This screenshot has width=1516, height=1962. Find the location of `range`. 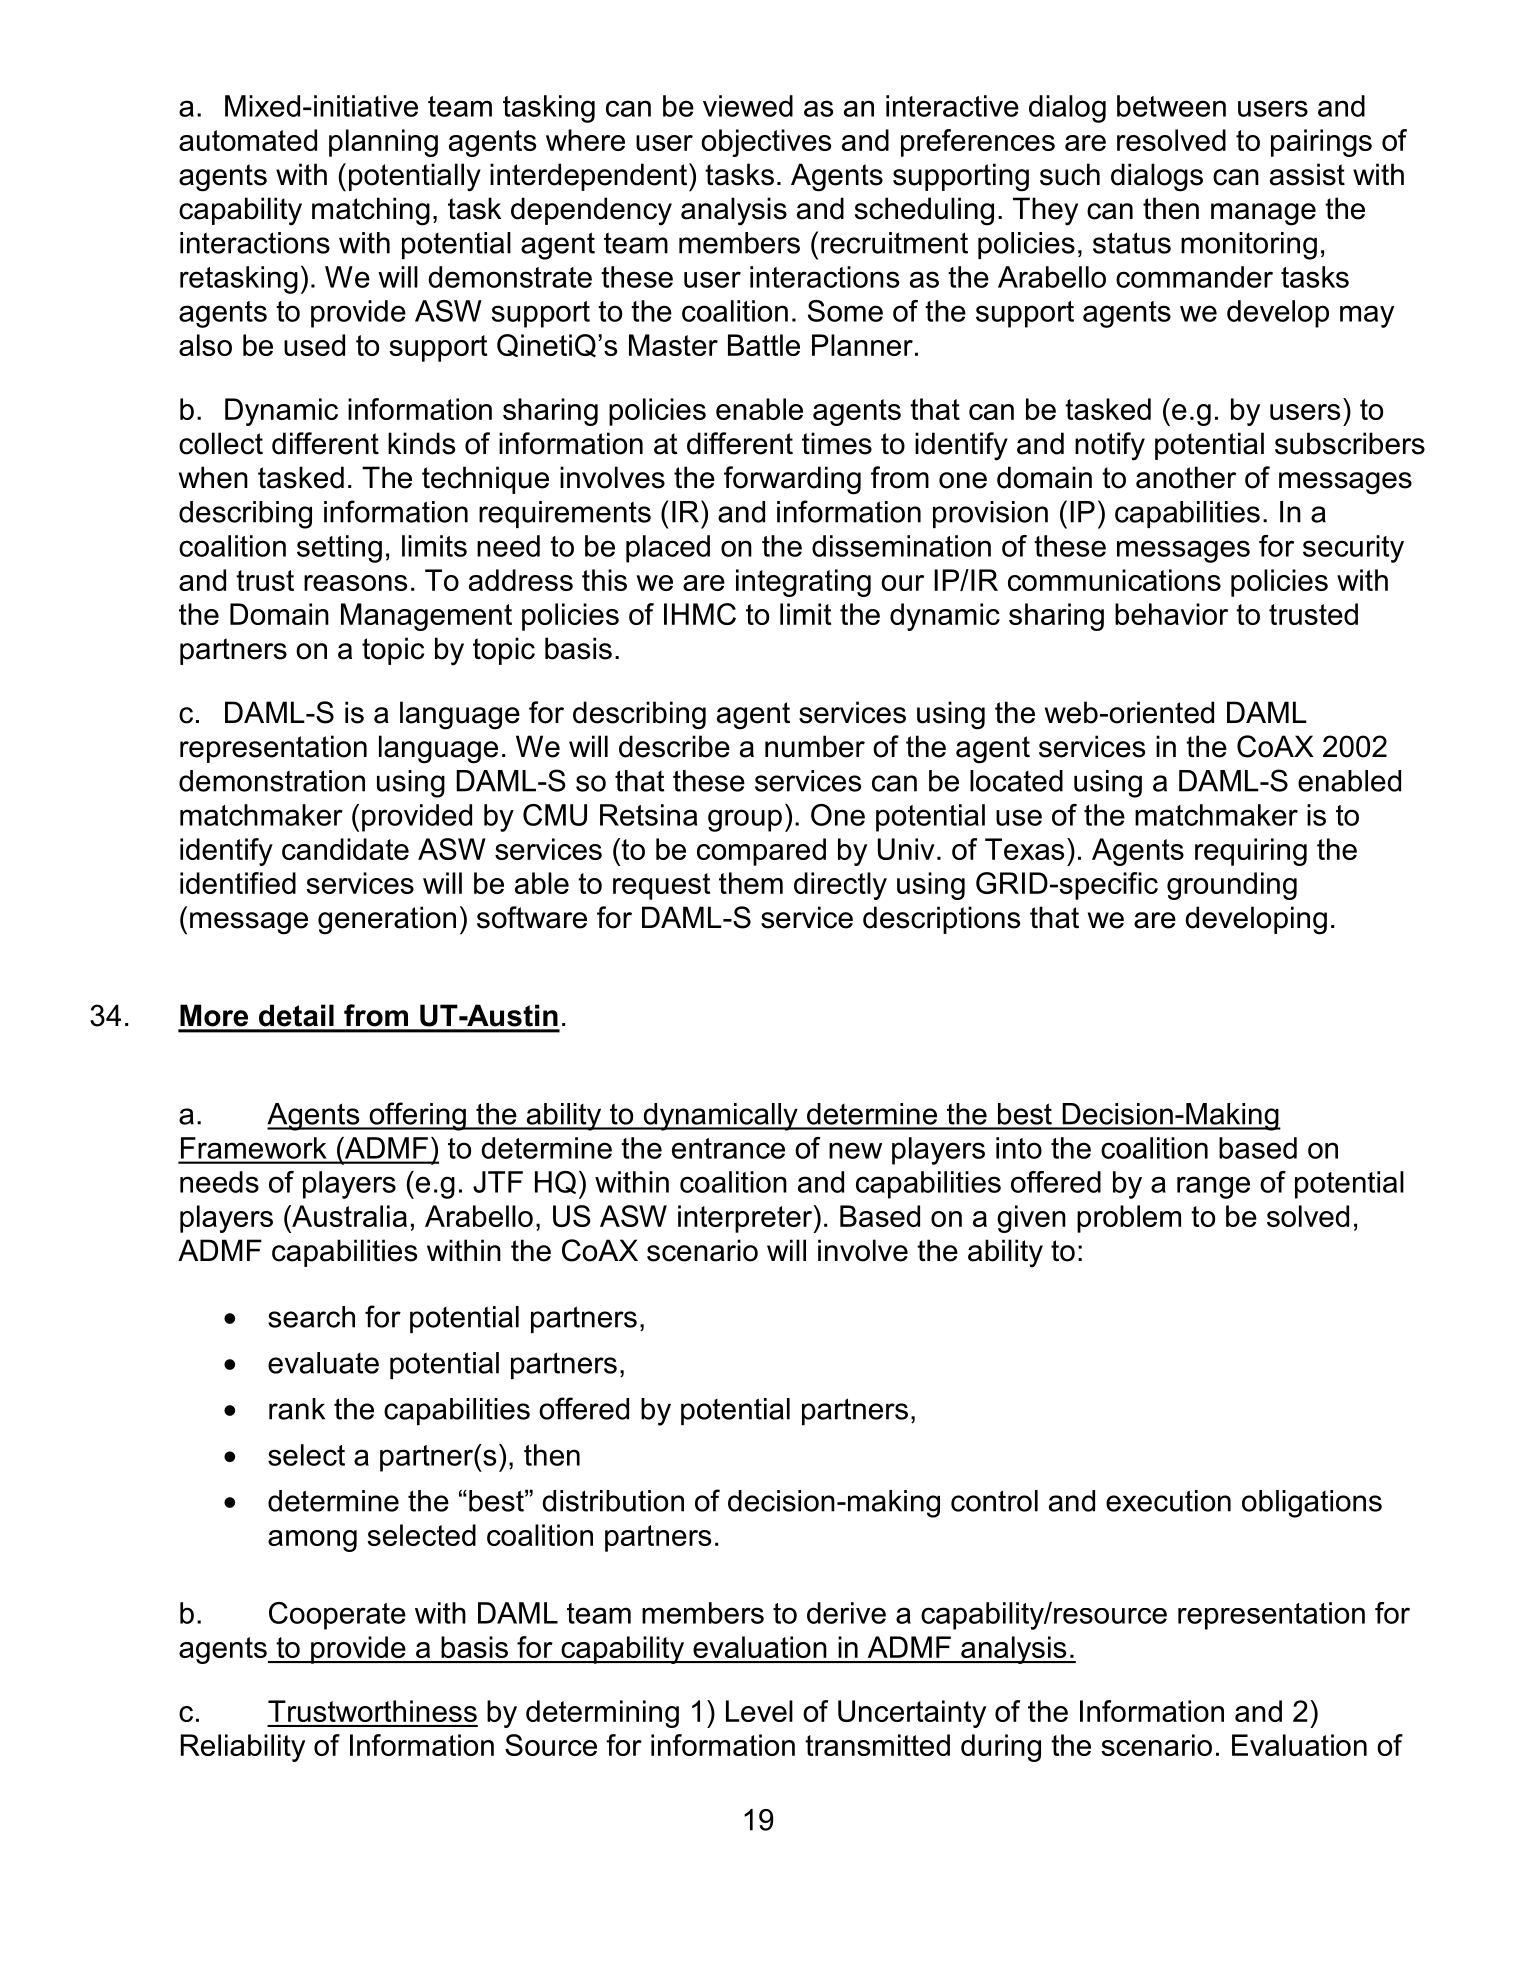

range is located at coordinates (1213, 1187).
